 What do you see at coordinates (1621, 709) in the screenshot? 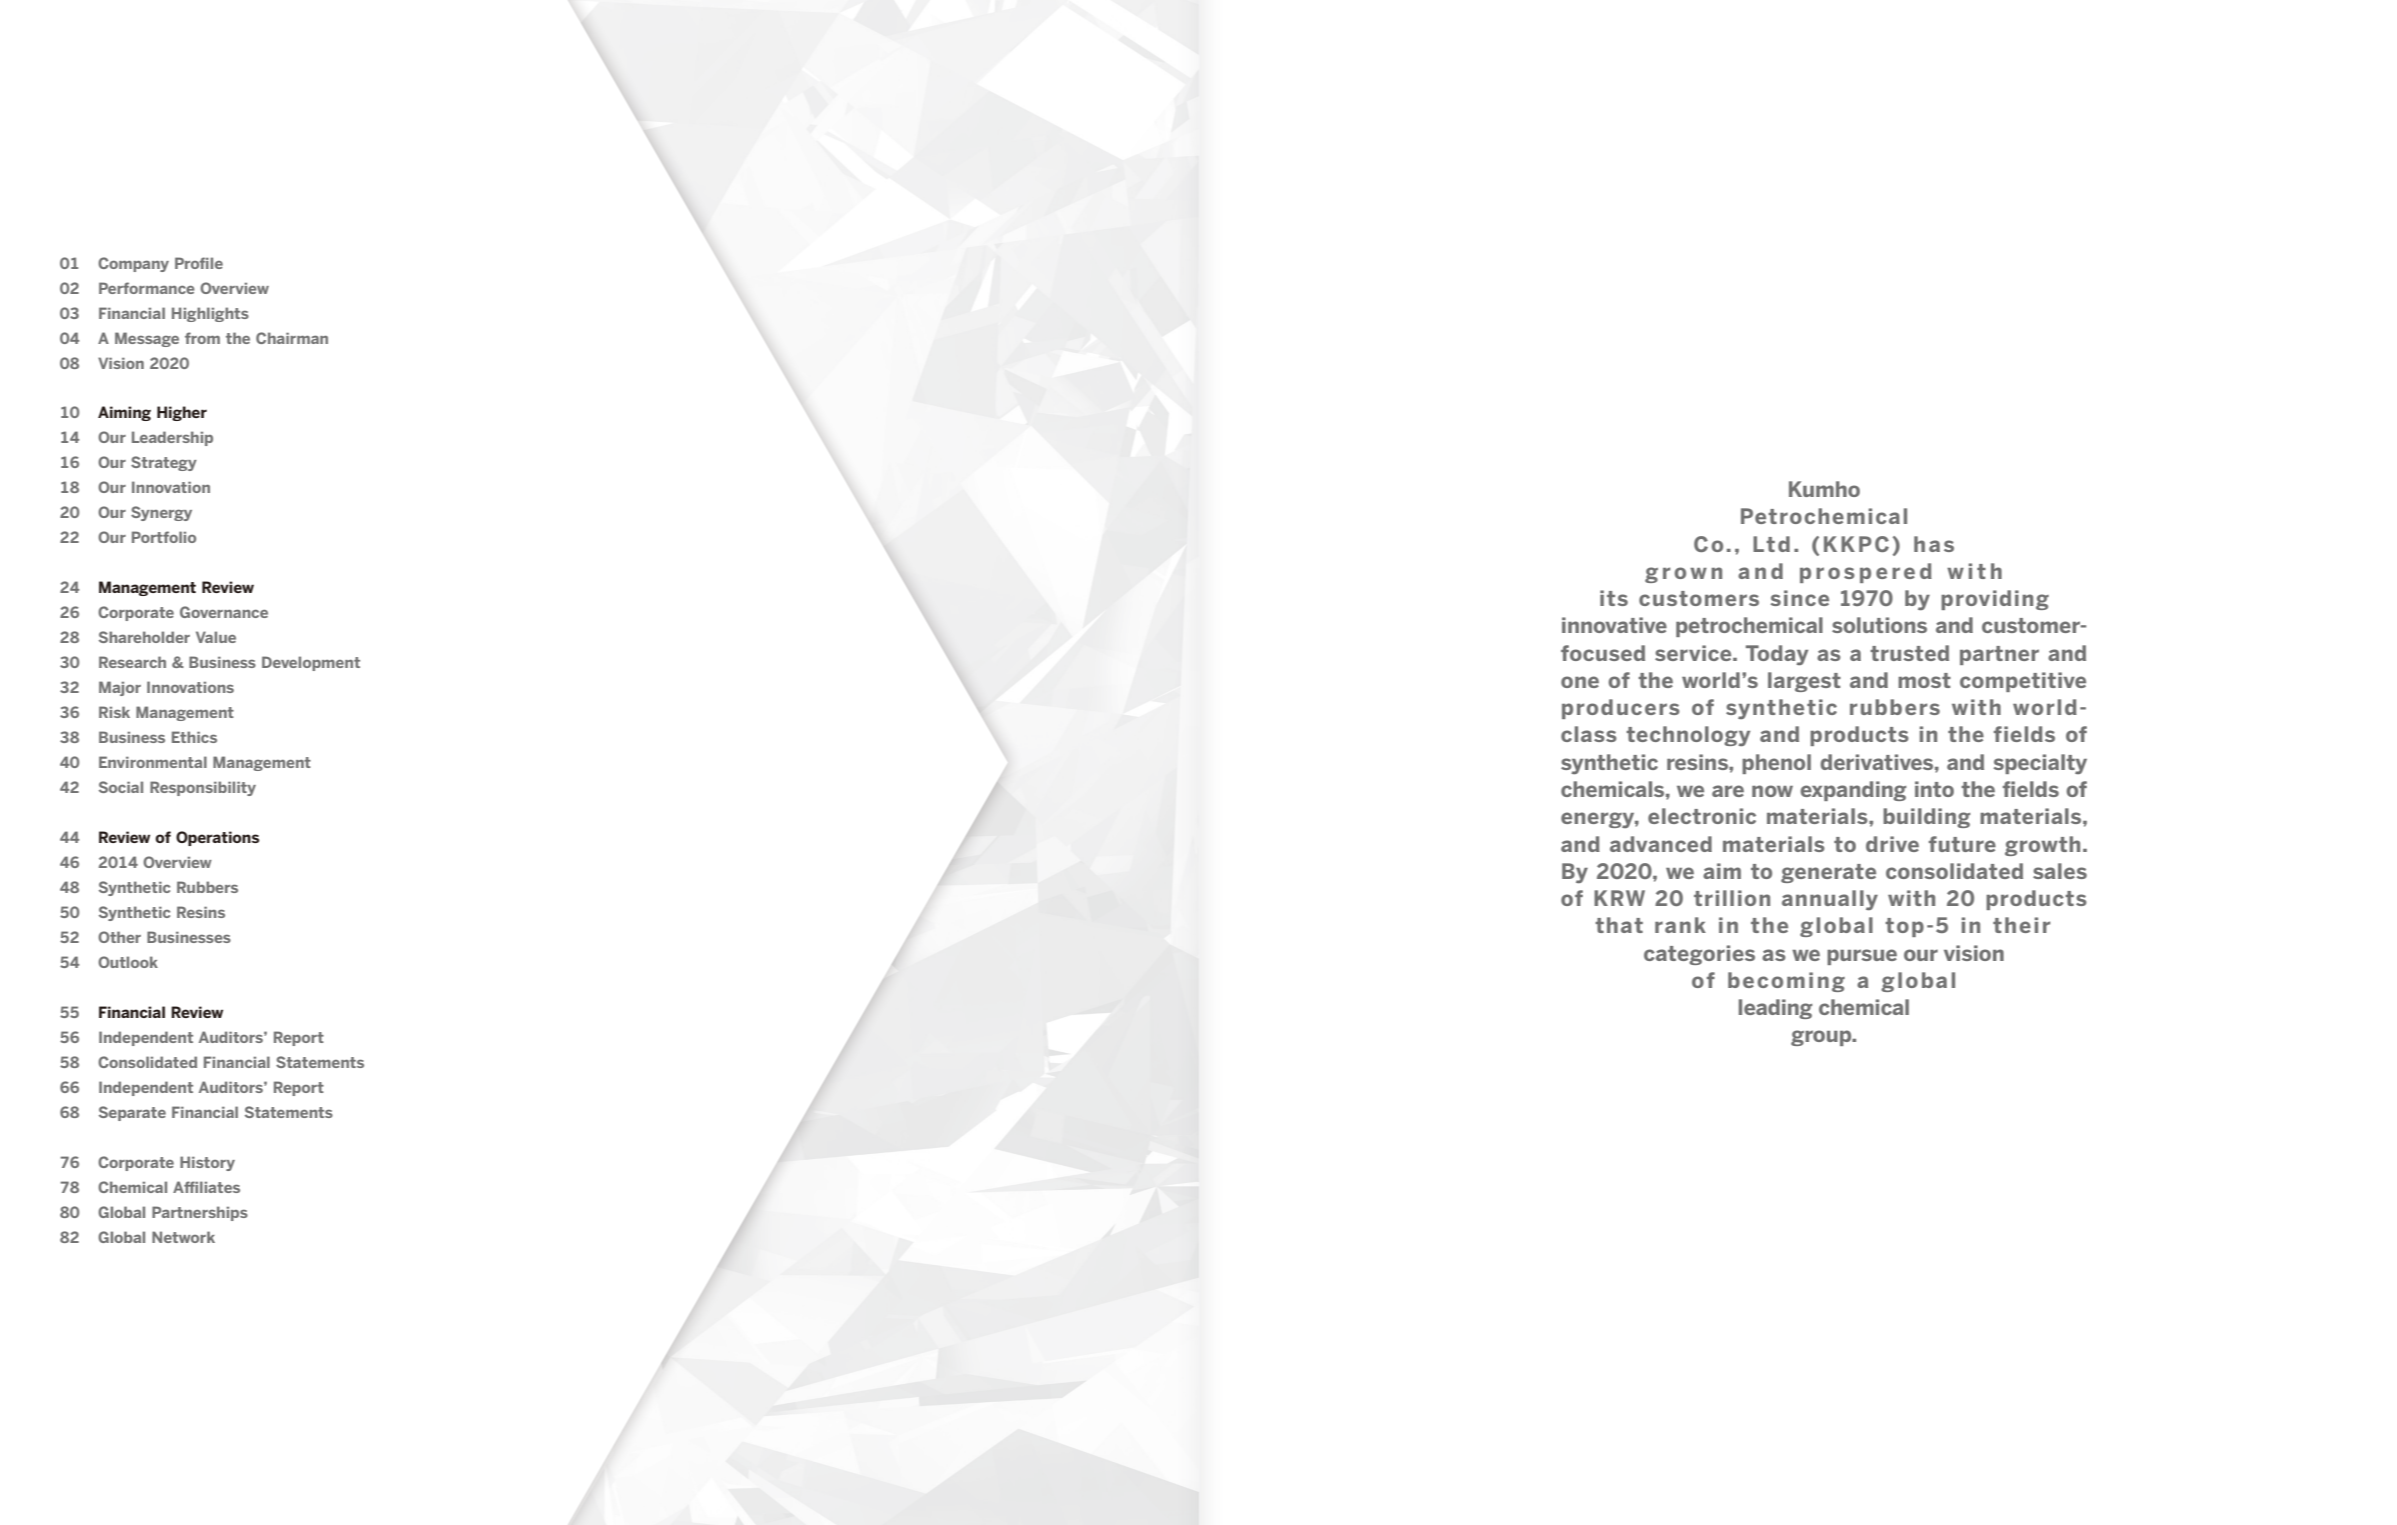
I see `producers` at bounding box center [1621, 709].
